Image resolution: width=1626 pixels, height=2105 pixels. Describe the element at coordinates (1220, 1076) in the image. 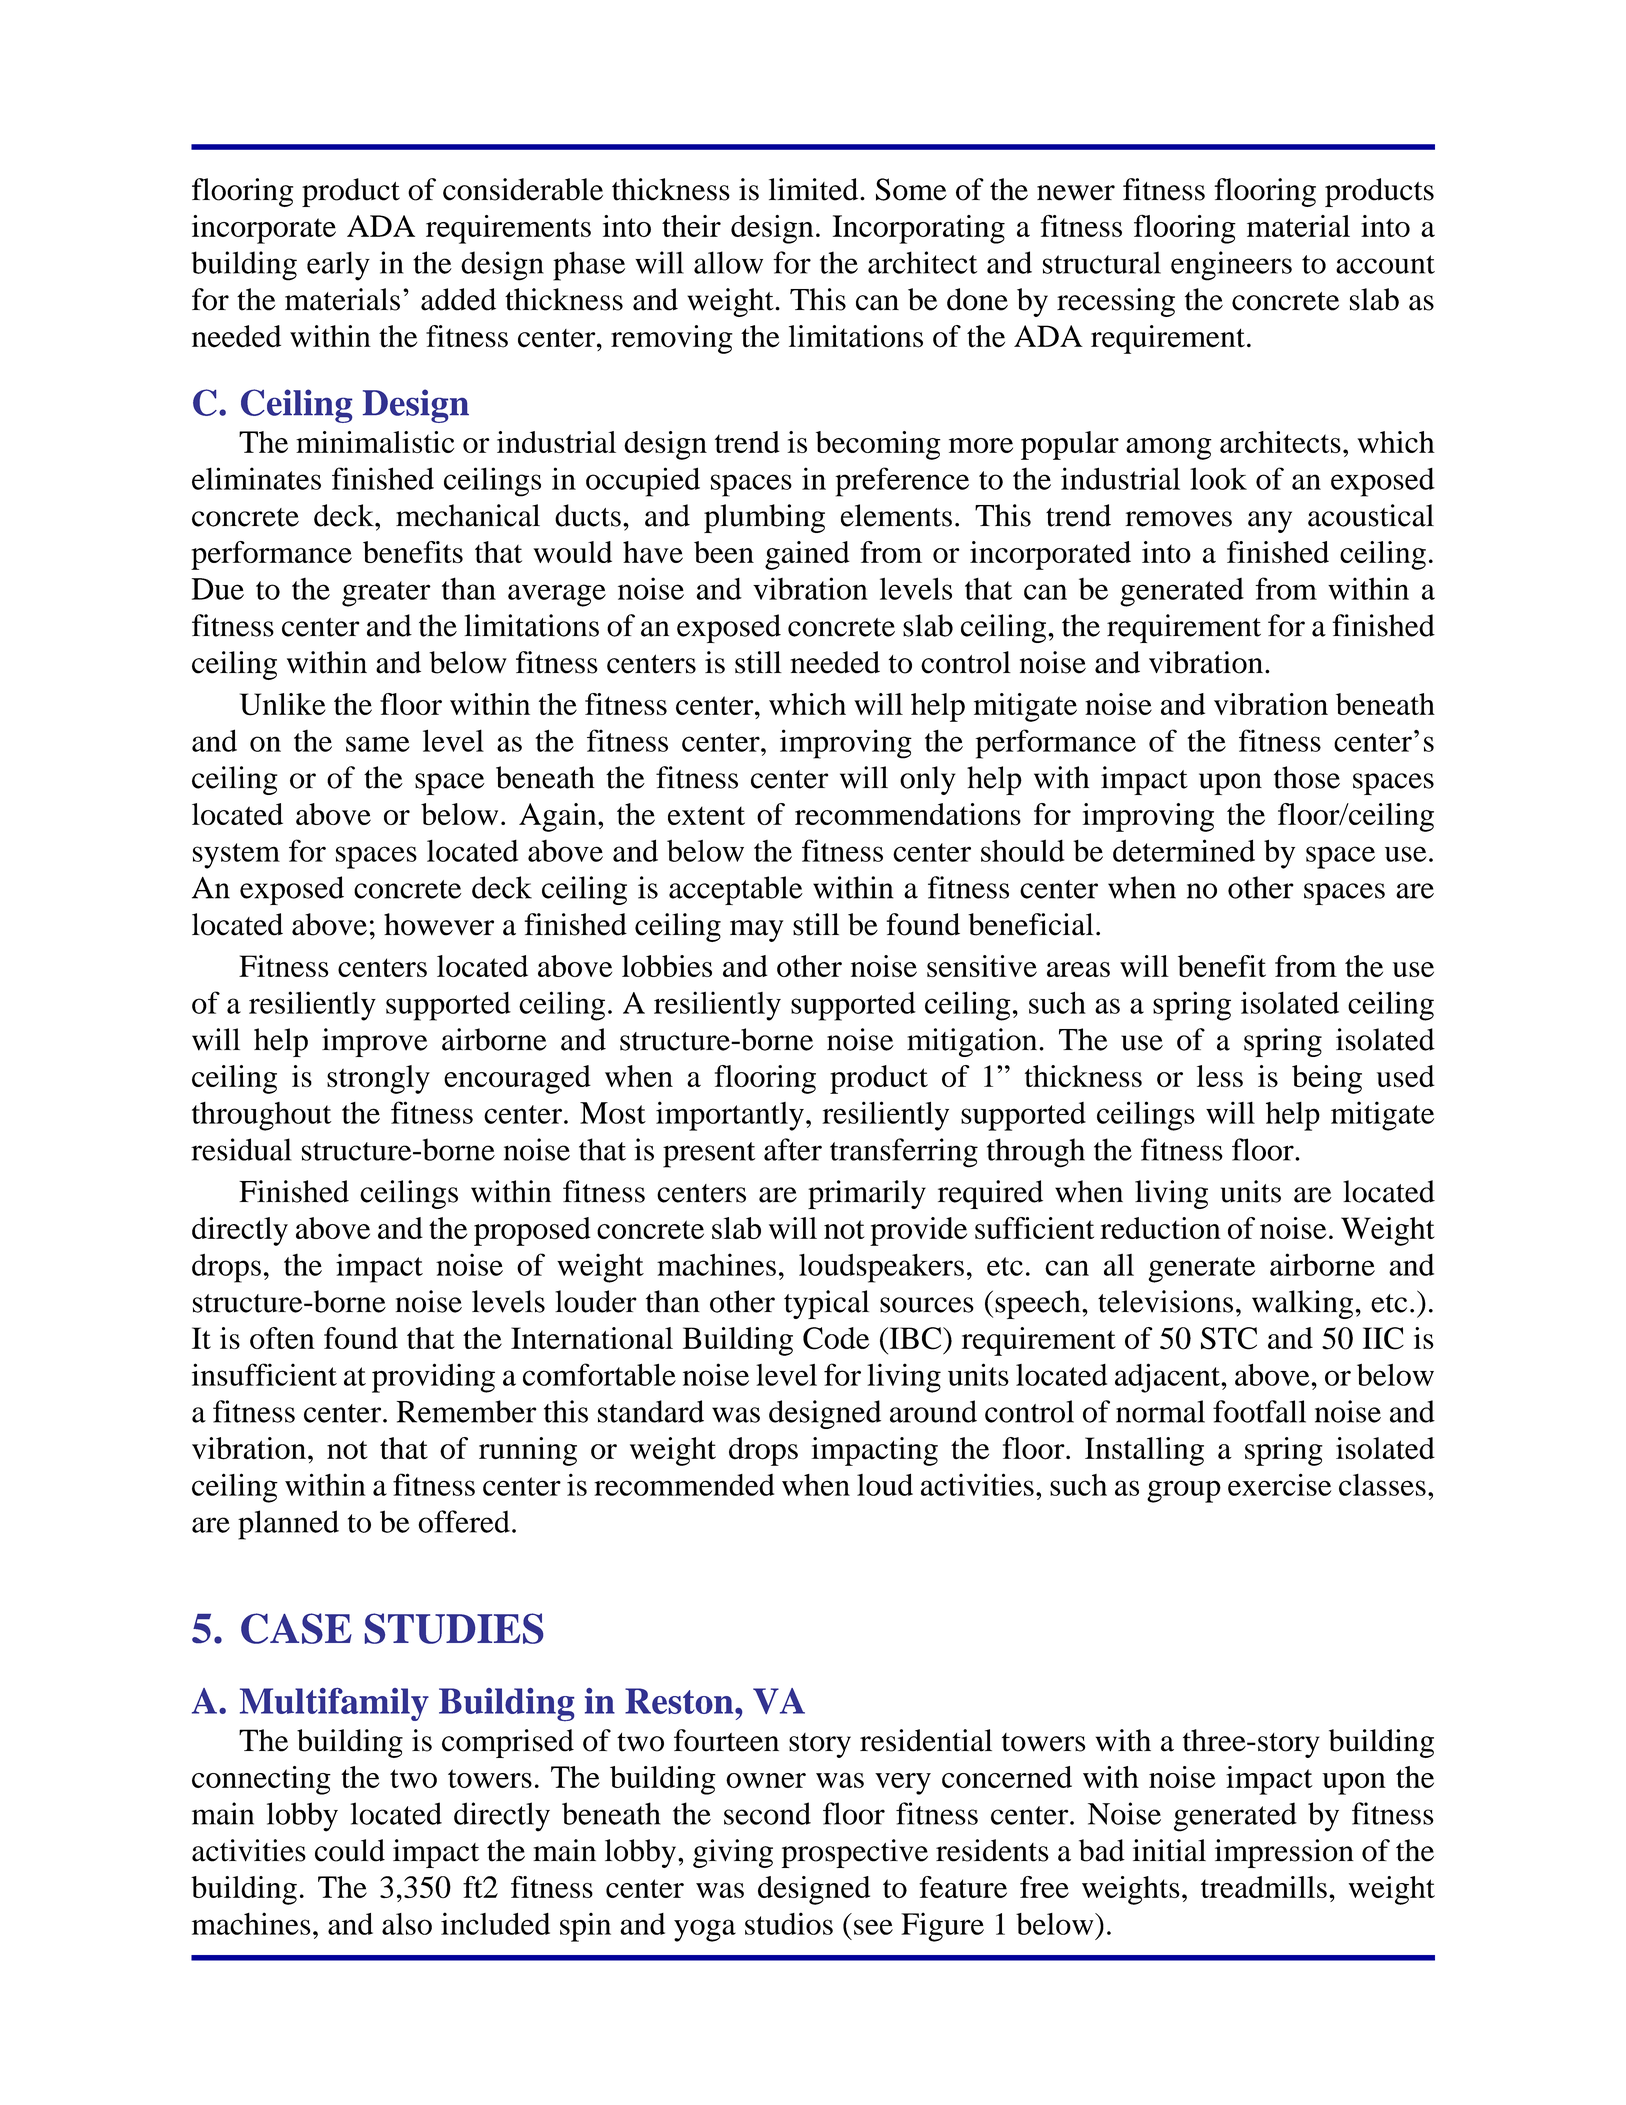

I see `less` at that location.
